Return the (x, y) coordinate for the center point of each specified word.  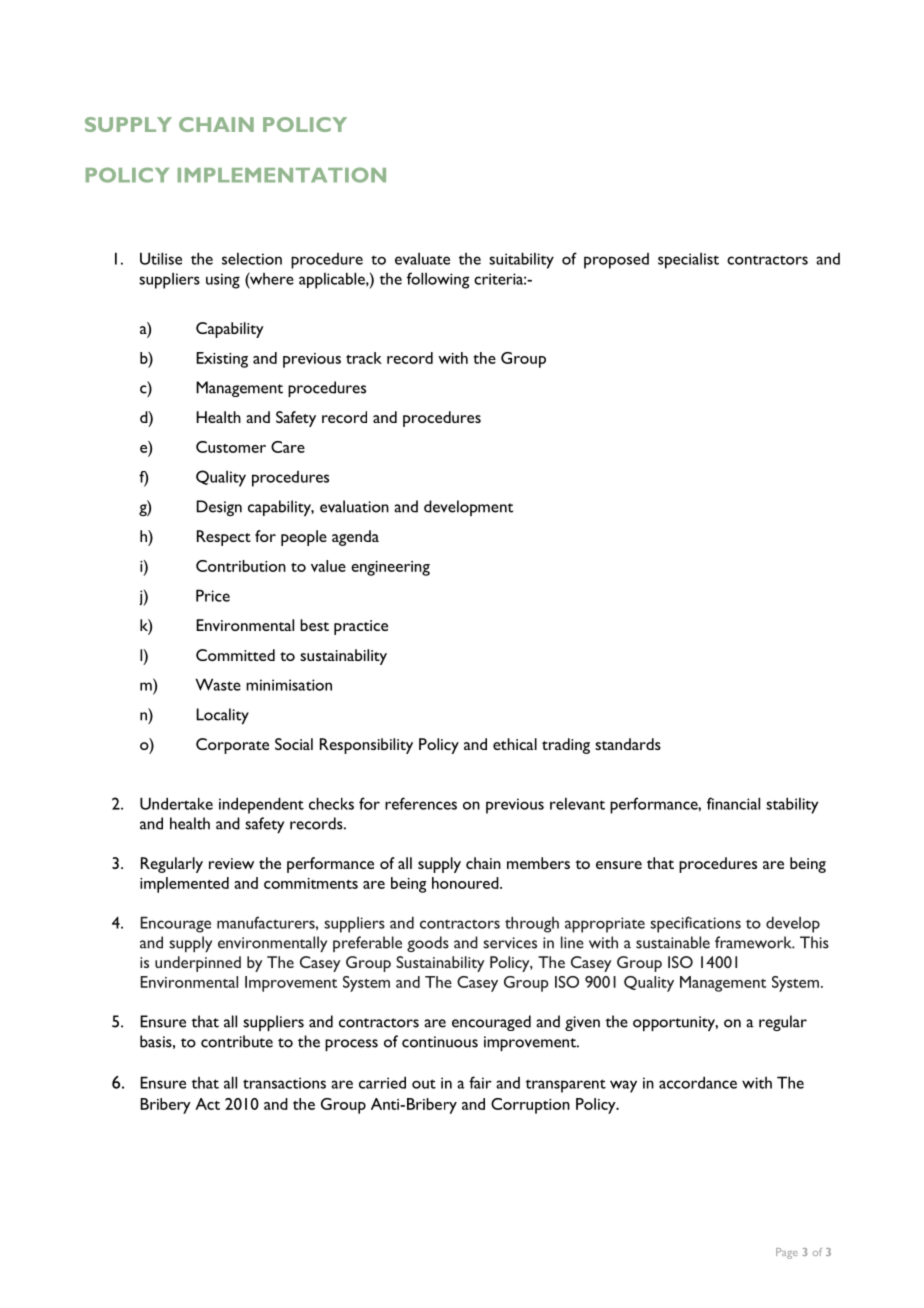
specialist (688, 261)
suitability (521, 260)
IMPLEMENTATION (282, 175)
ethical (515, 744)
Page (787, 1253)
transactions (284, 1083)
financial (733, 803)
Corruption (530, 1106)
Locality (222, 716)
